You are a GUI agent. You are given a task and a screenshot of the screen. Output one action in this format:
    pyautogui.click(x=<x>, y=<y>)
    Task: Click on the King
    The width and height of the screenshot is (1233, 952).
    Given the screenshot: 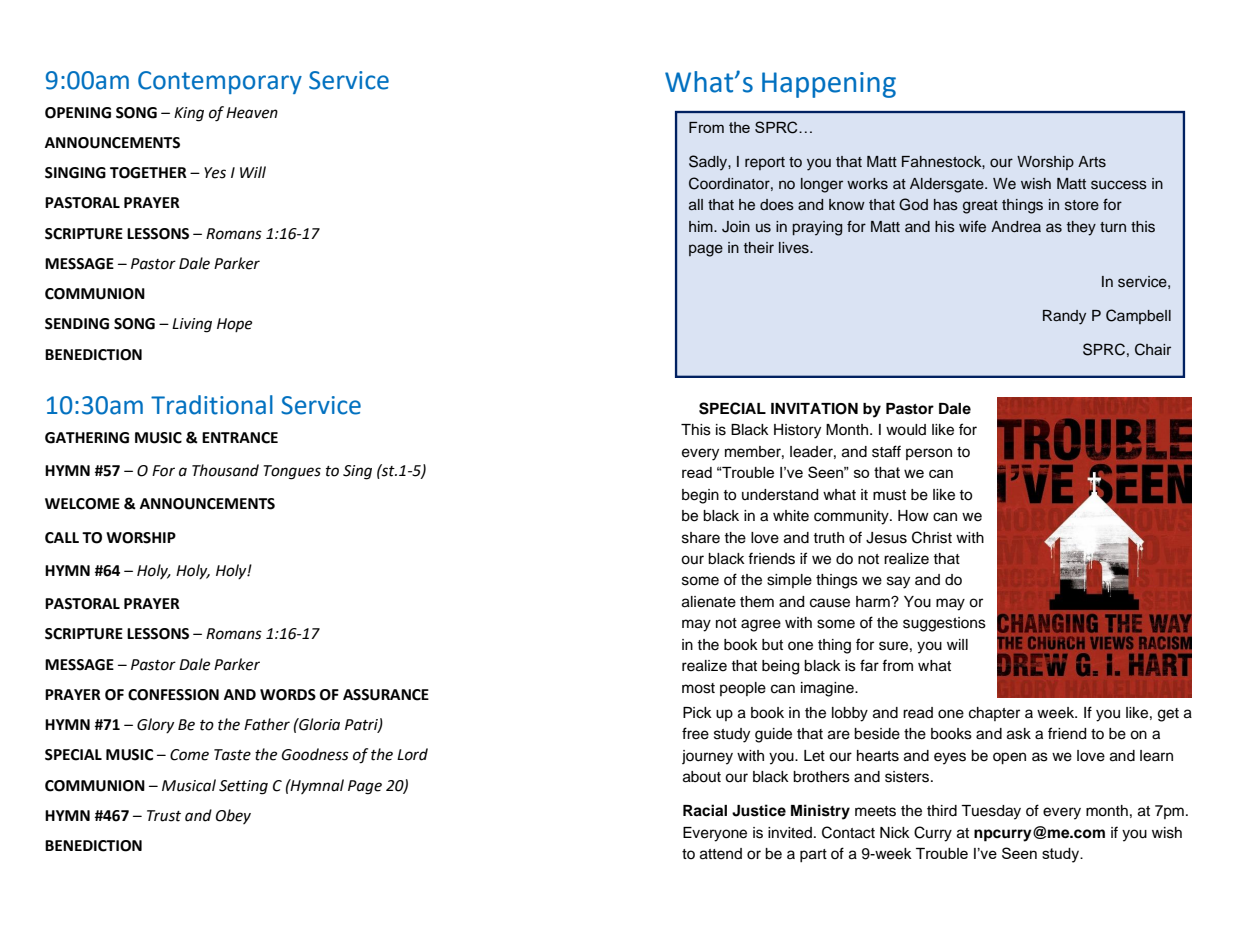 What is the action you would take?
    pyautogui.click(x=189, y=114)
